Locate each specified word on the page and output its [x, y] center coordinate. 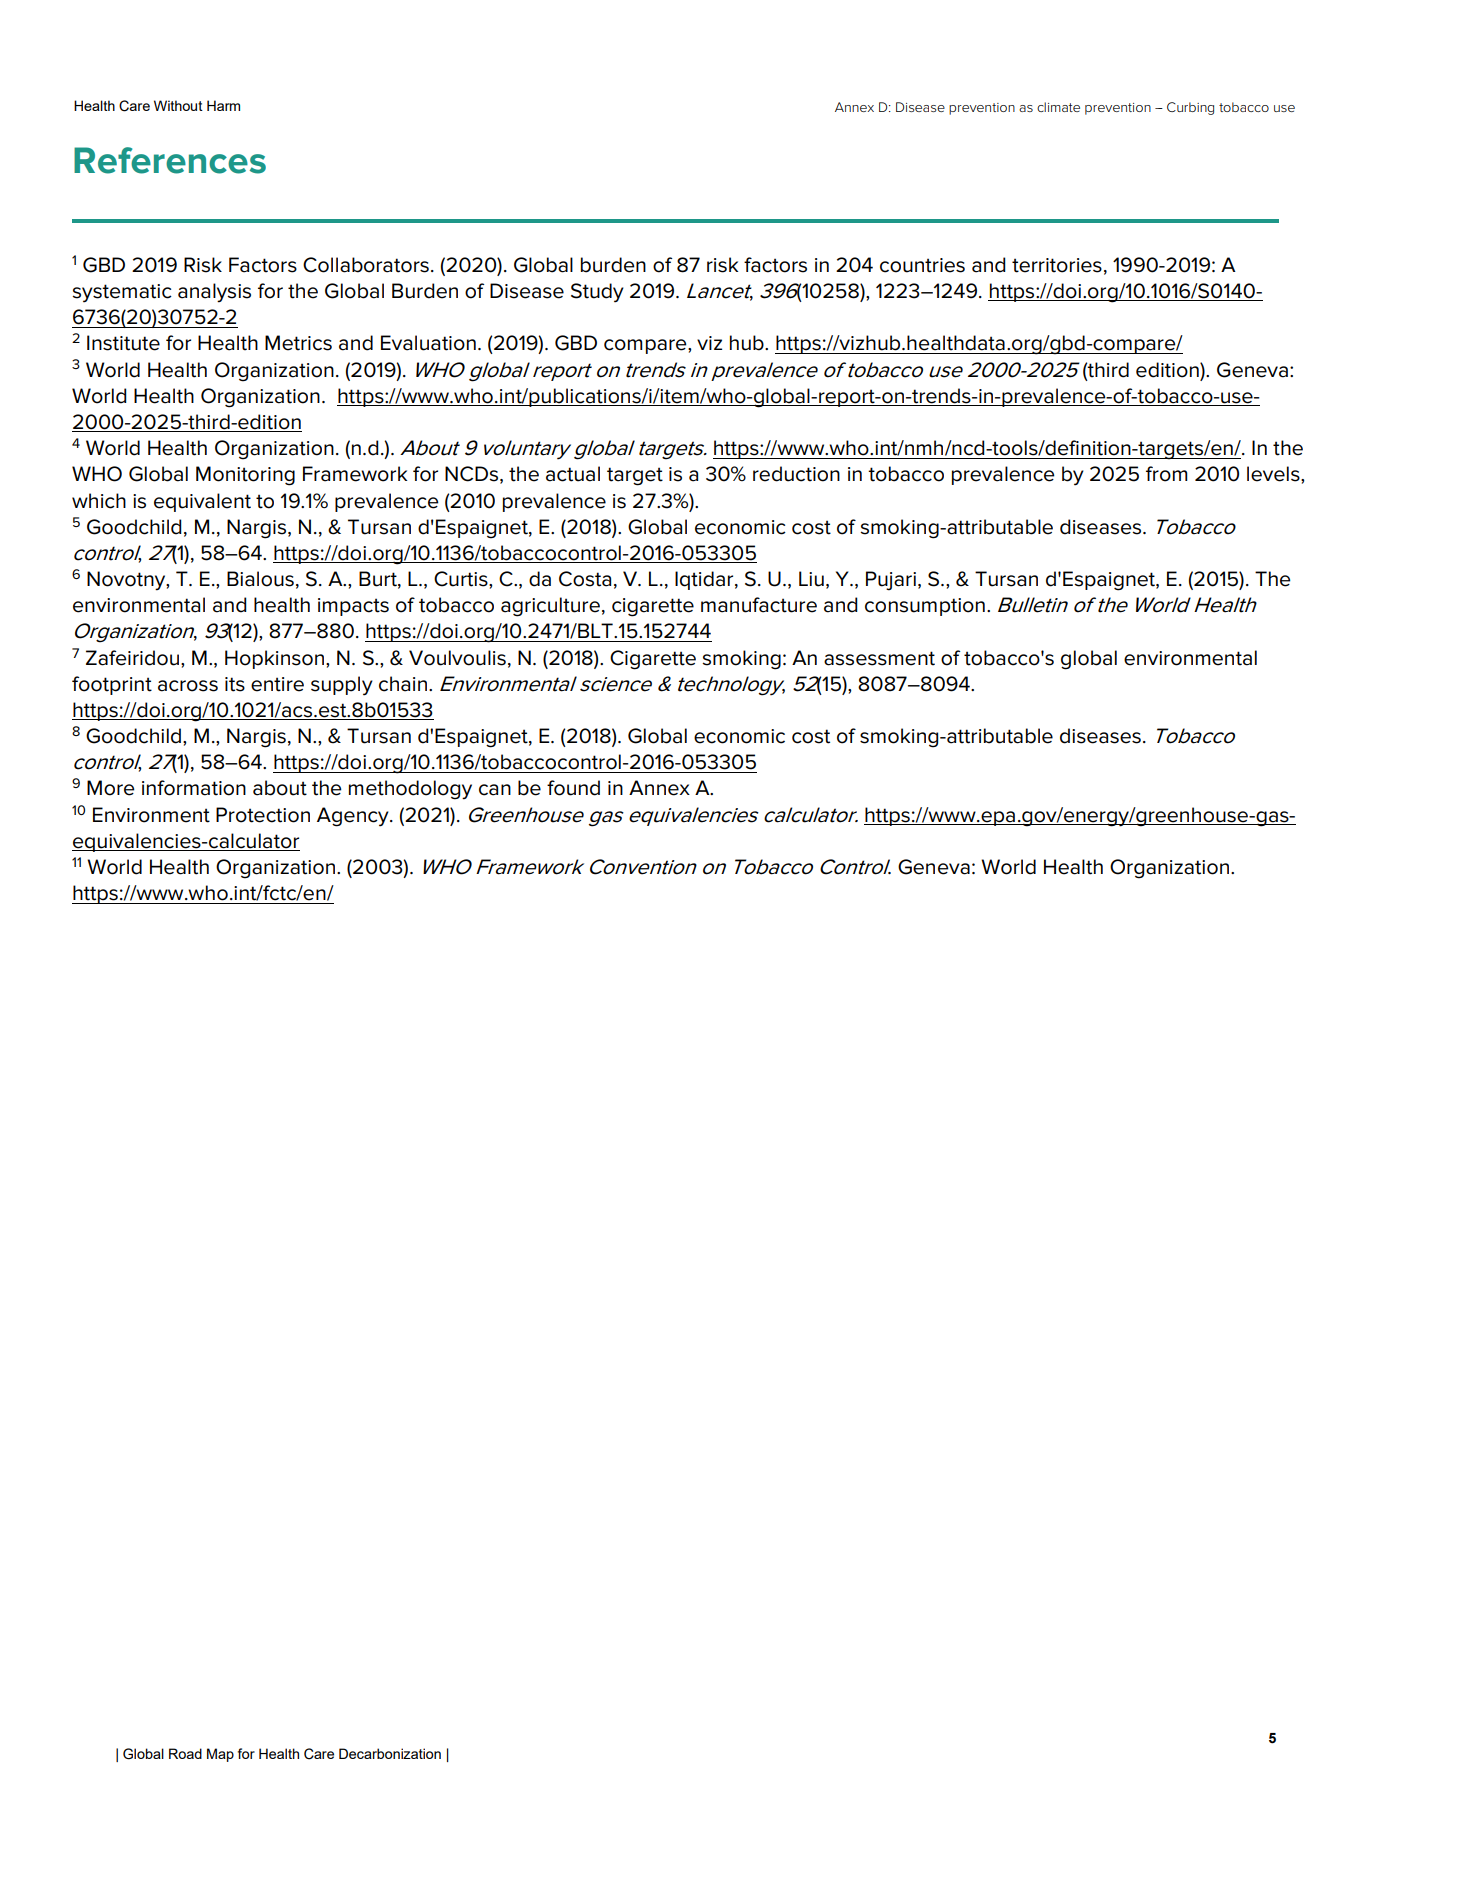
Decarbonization [390, 1753]
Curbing [1190, 108]
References [170, 160]
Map [220, 1755]
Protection [263, 815]
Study [597, 293]
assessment [879, 658]
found [573, 788]
